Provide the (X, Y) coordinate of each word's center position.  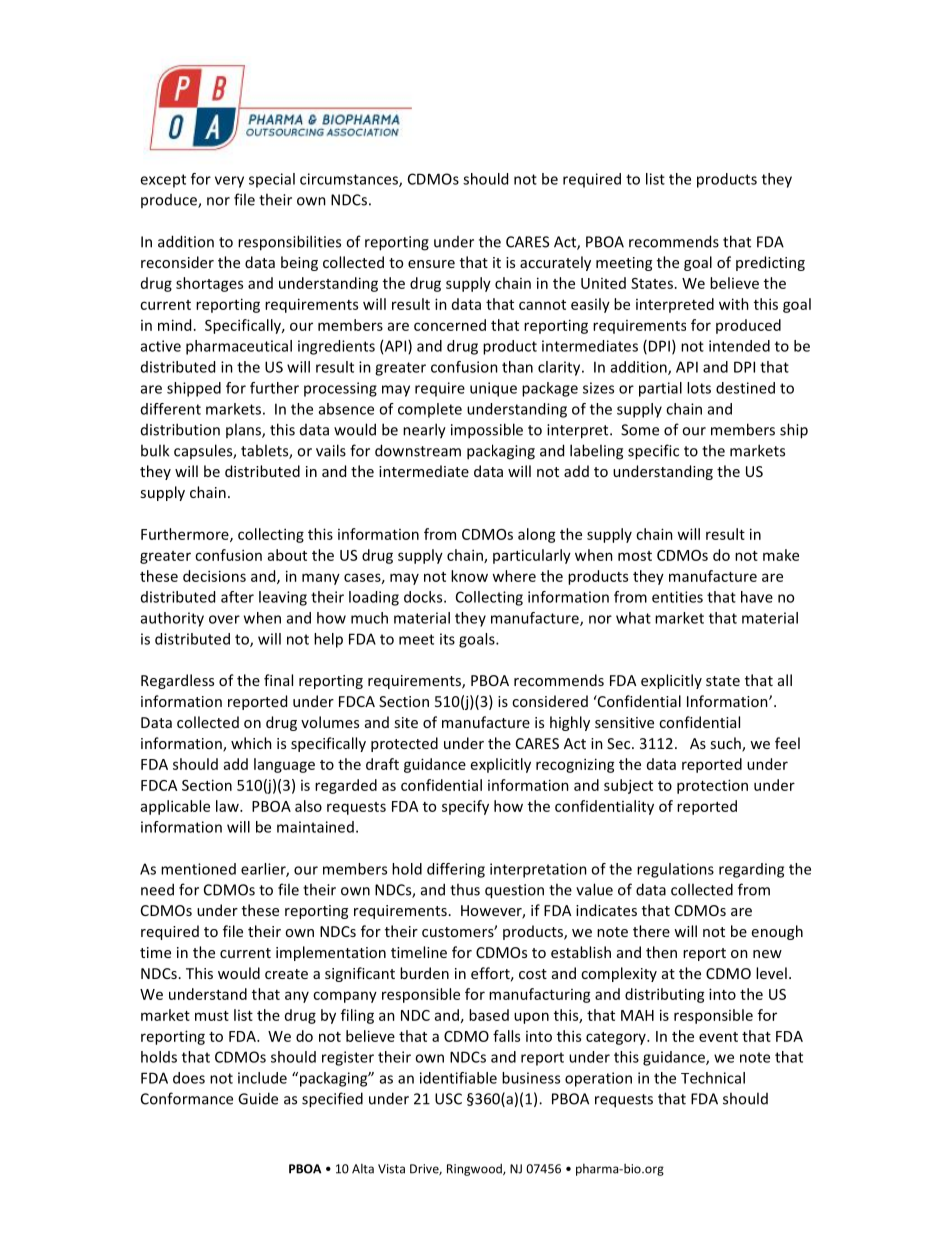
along (537, 535)
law (228, 806)
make (781, 555)
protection (712, 786)
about (287, 555)
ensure (431, 264)
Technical (713, 1078)
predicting (770, 263)
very (229, 182)
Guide (258, 1098)
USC (448, 1099)
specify (465, 807)
